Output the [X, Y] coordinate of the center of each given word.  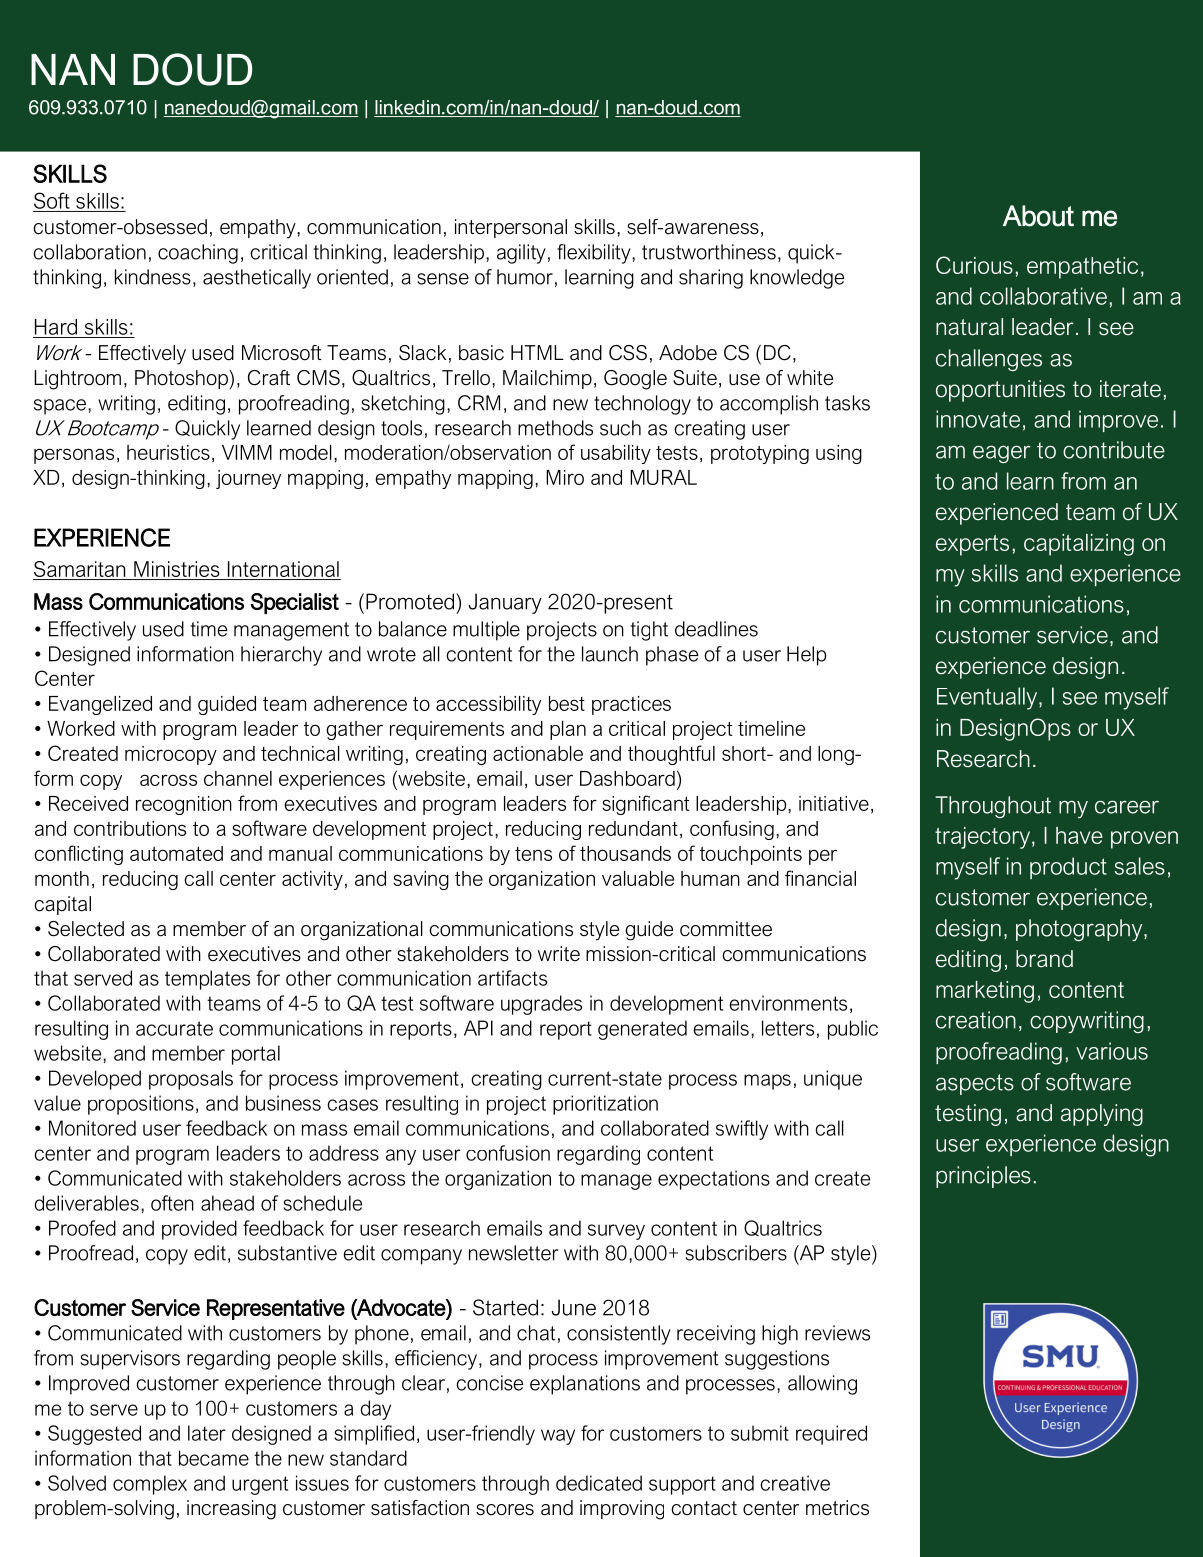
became [214, 1458]
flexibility [595, 254]
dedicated [599, 1483]
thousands [625, 853]
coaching [198, 254]
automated [176, 853]
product [1068, 868]
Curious [974, 265]
